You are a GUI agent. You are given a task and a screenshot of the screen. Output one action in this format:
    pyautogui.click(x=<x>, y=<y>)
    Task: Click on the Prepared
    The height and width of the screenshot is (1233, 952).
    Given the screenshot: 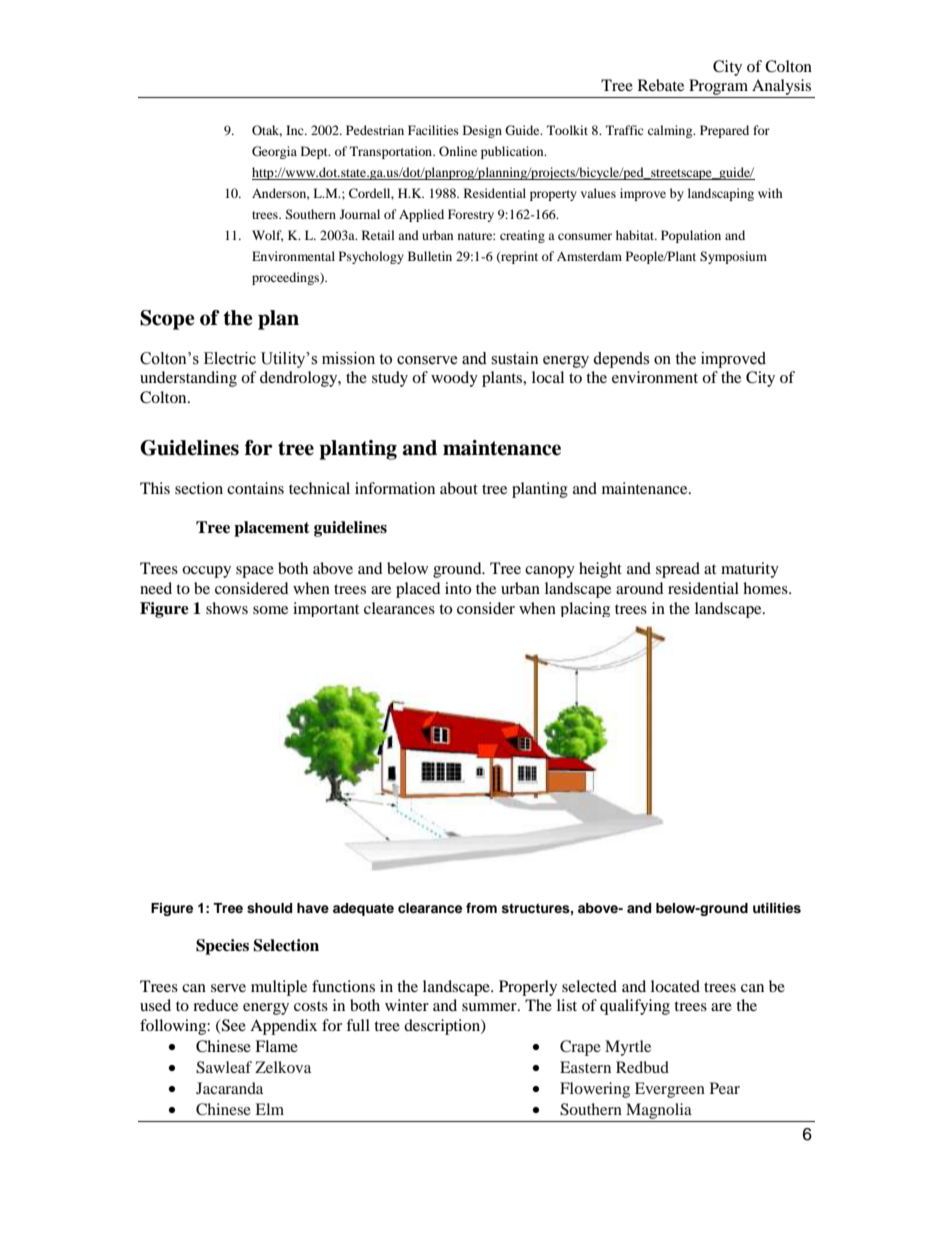 What is the action you would take?
    pyautogui.click(x=724, y=131)
